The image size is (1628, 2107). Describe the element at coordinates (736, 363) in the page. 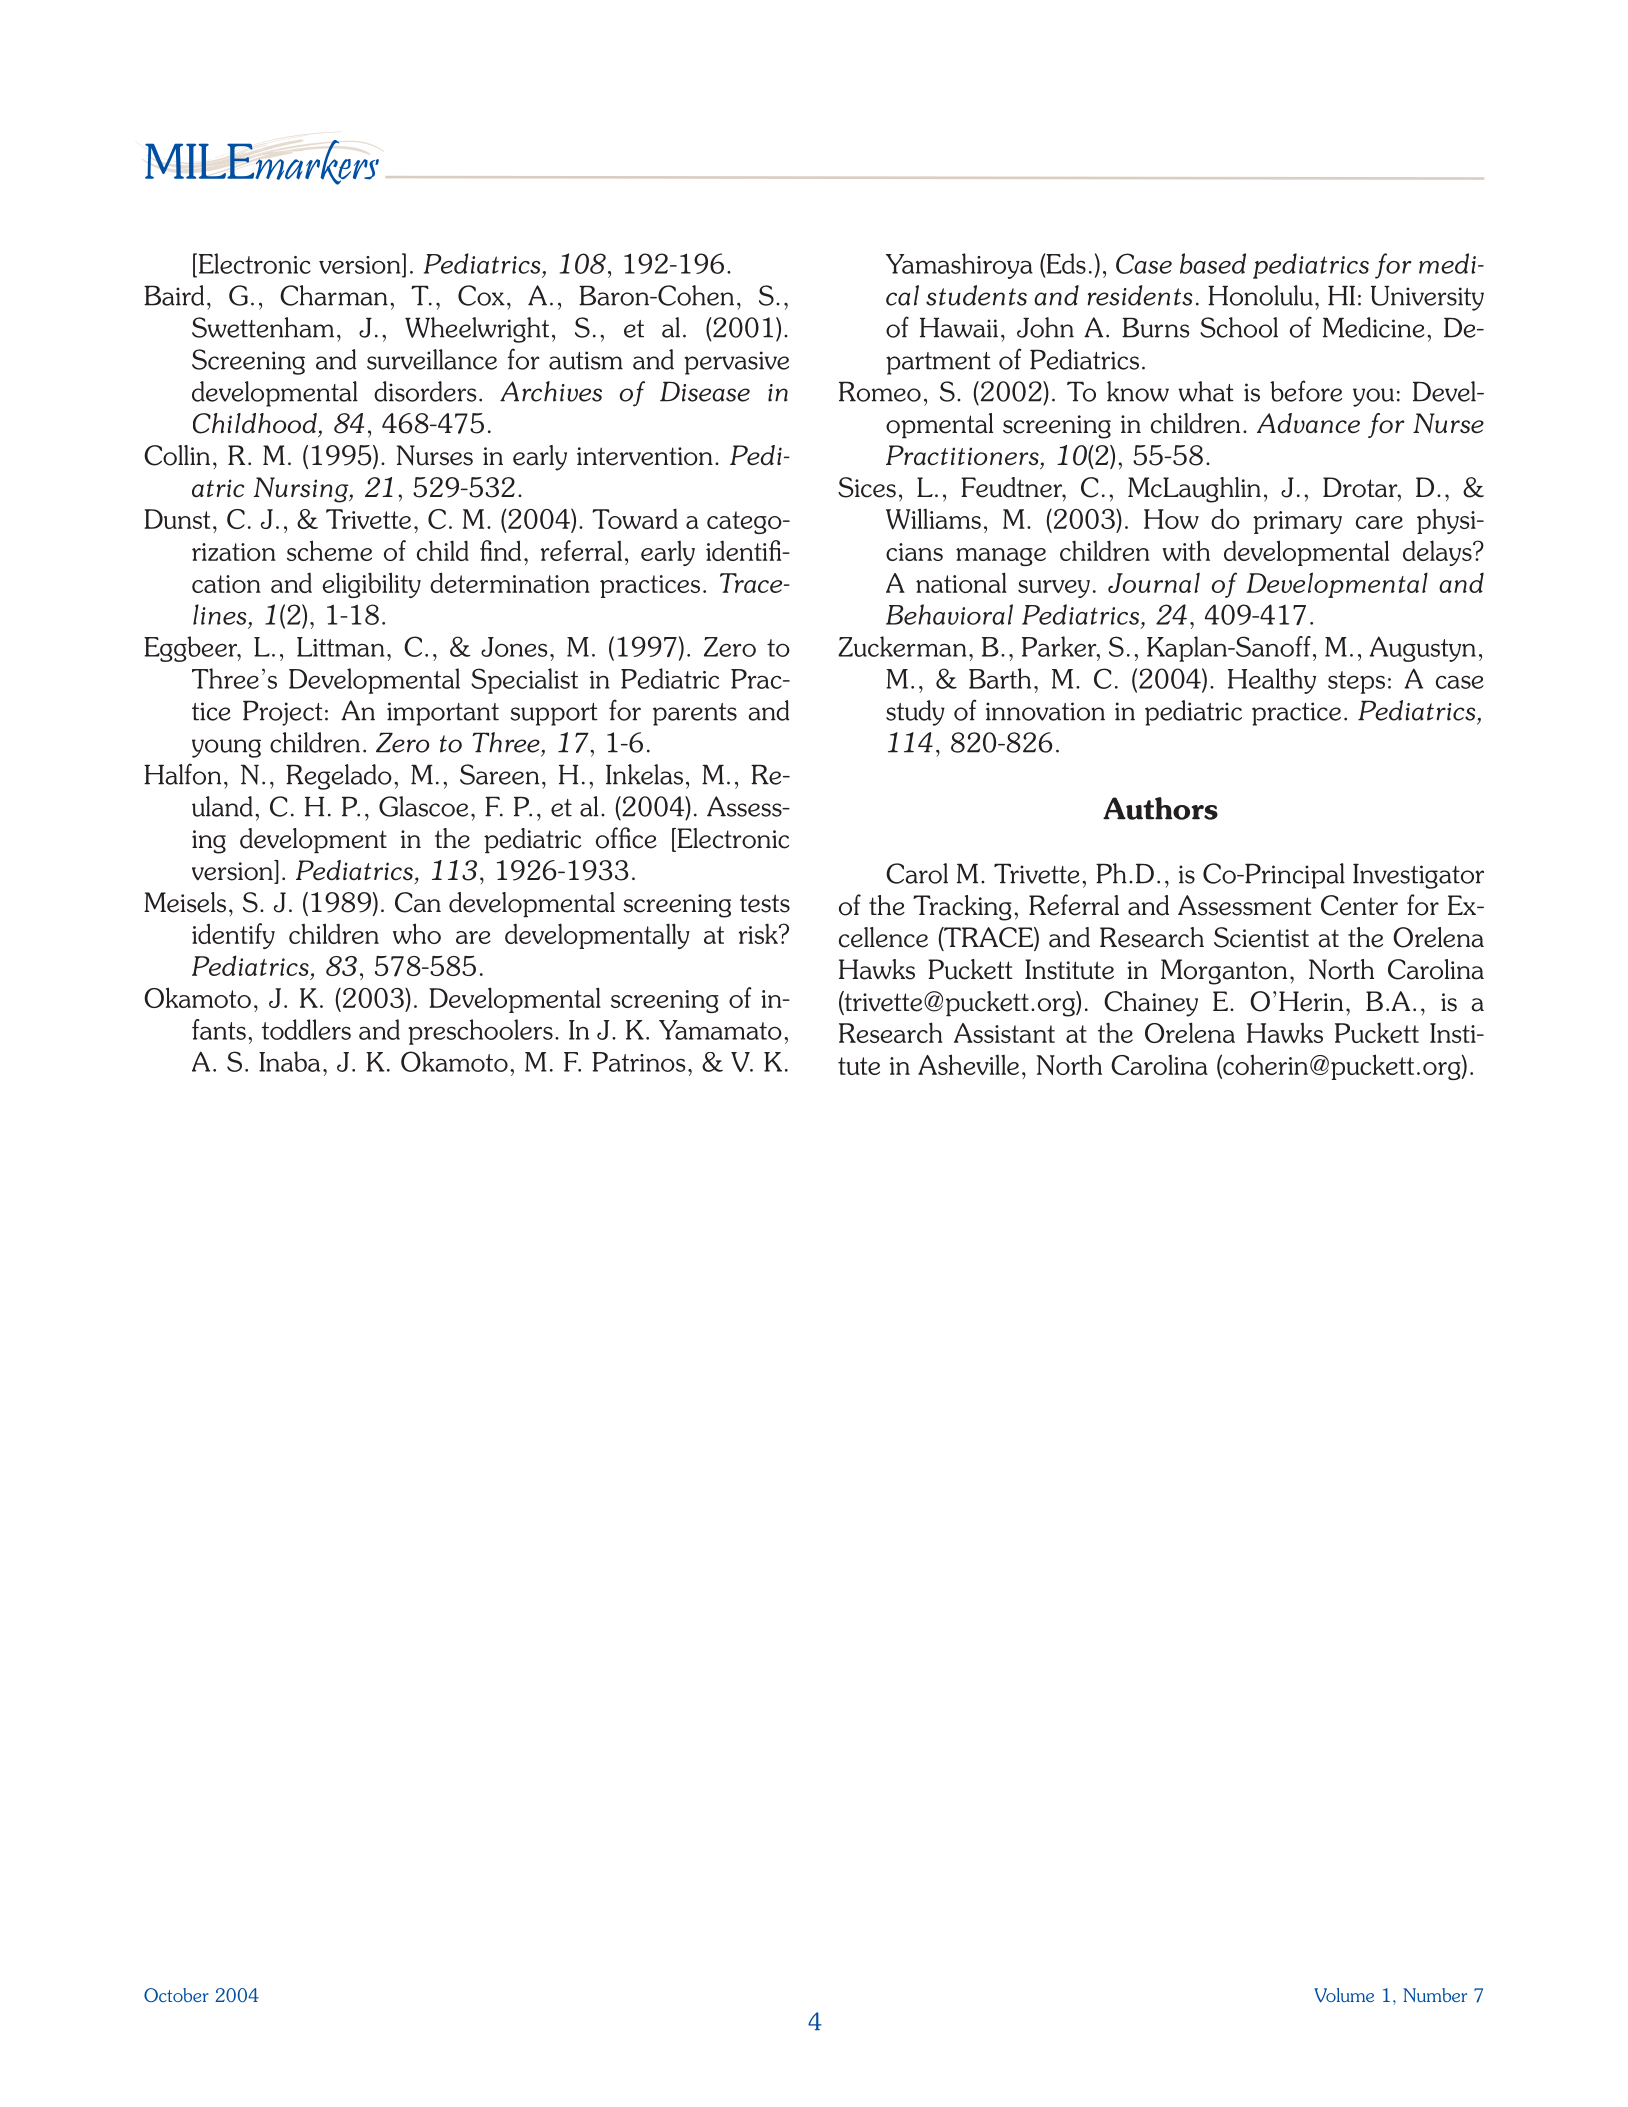

I see `pervasive` at that location.
